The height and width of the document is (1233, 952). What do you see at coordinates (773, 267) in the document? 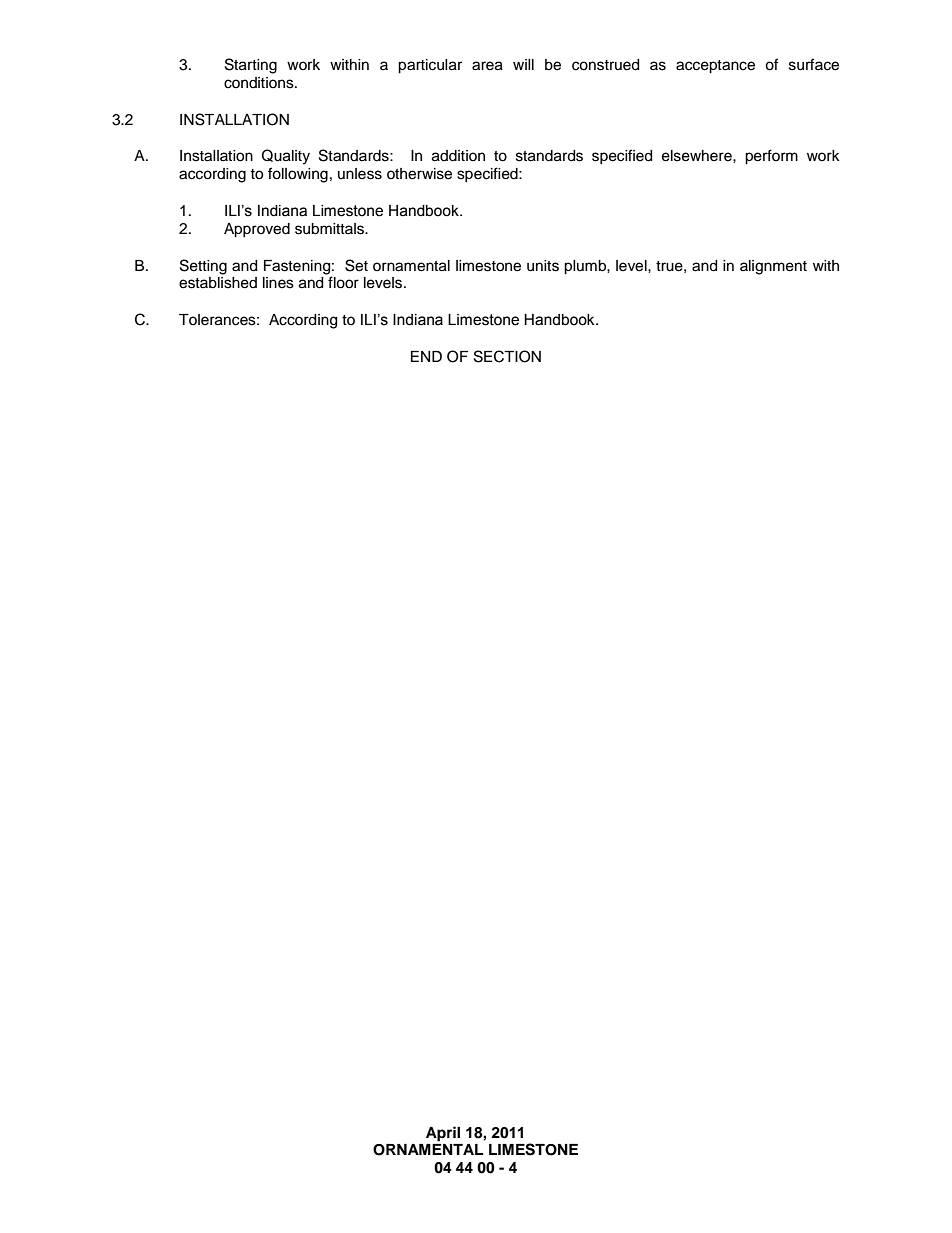
I see `alignment` at bounding box center [773, 267].
